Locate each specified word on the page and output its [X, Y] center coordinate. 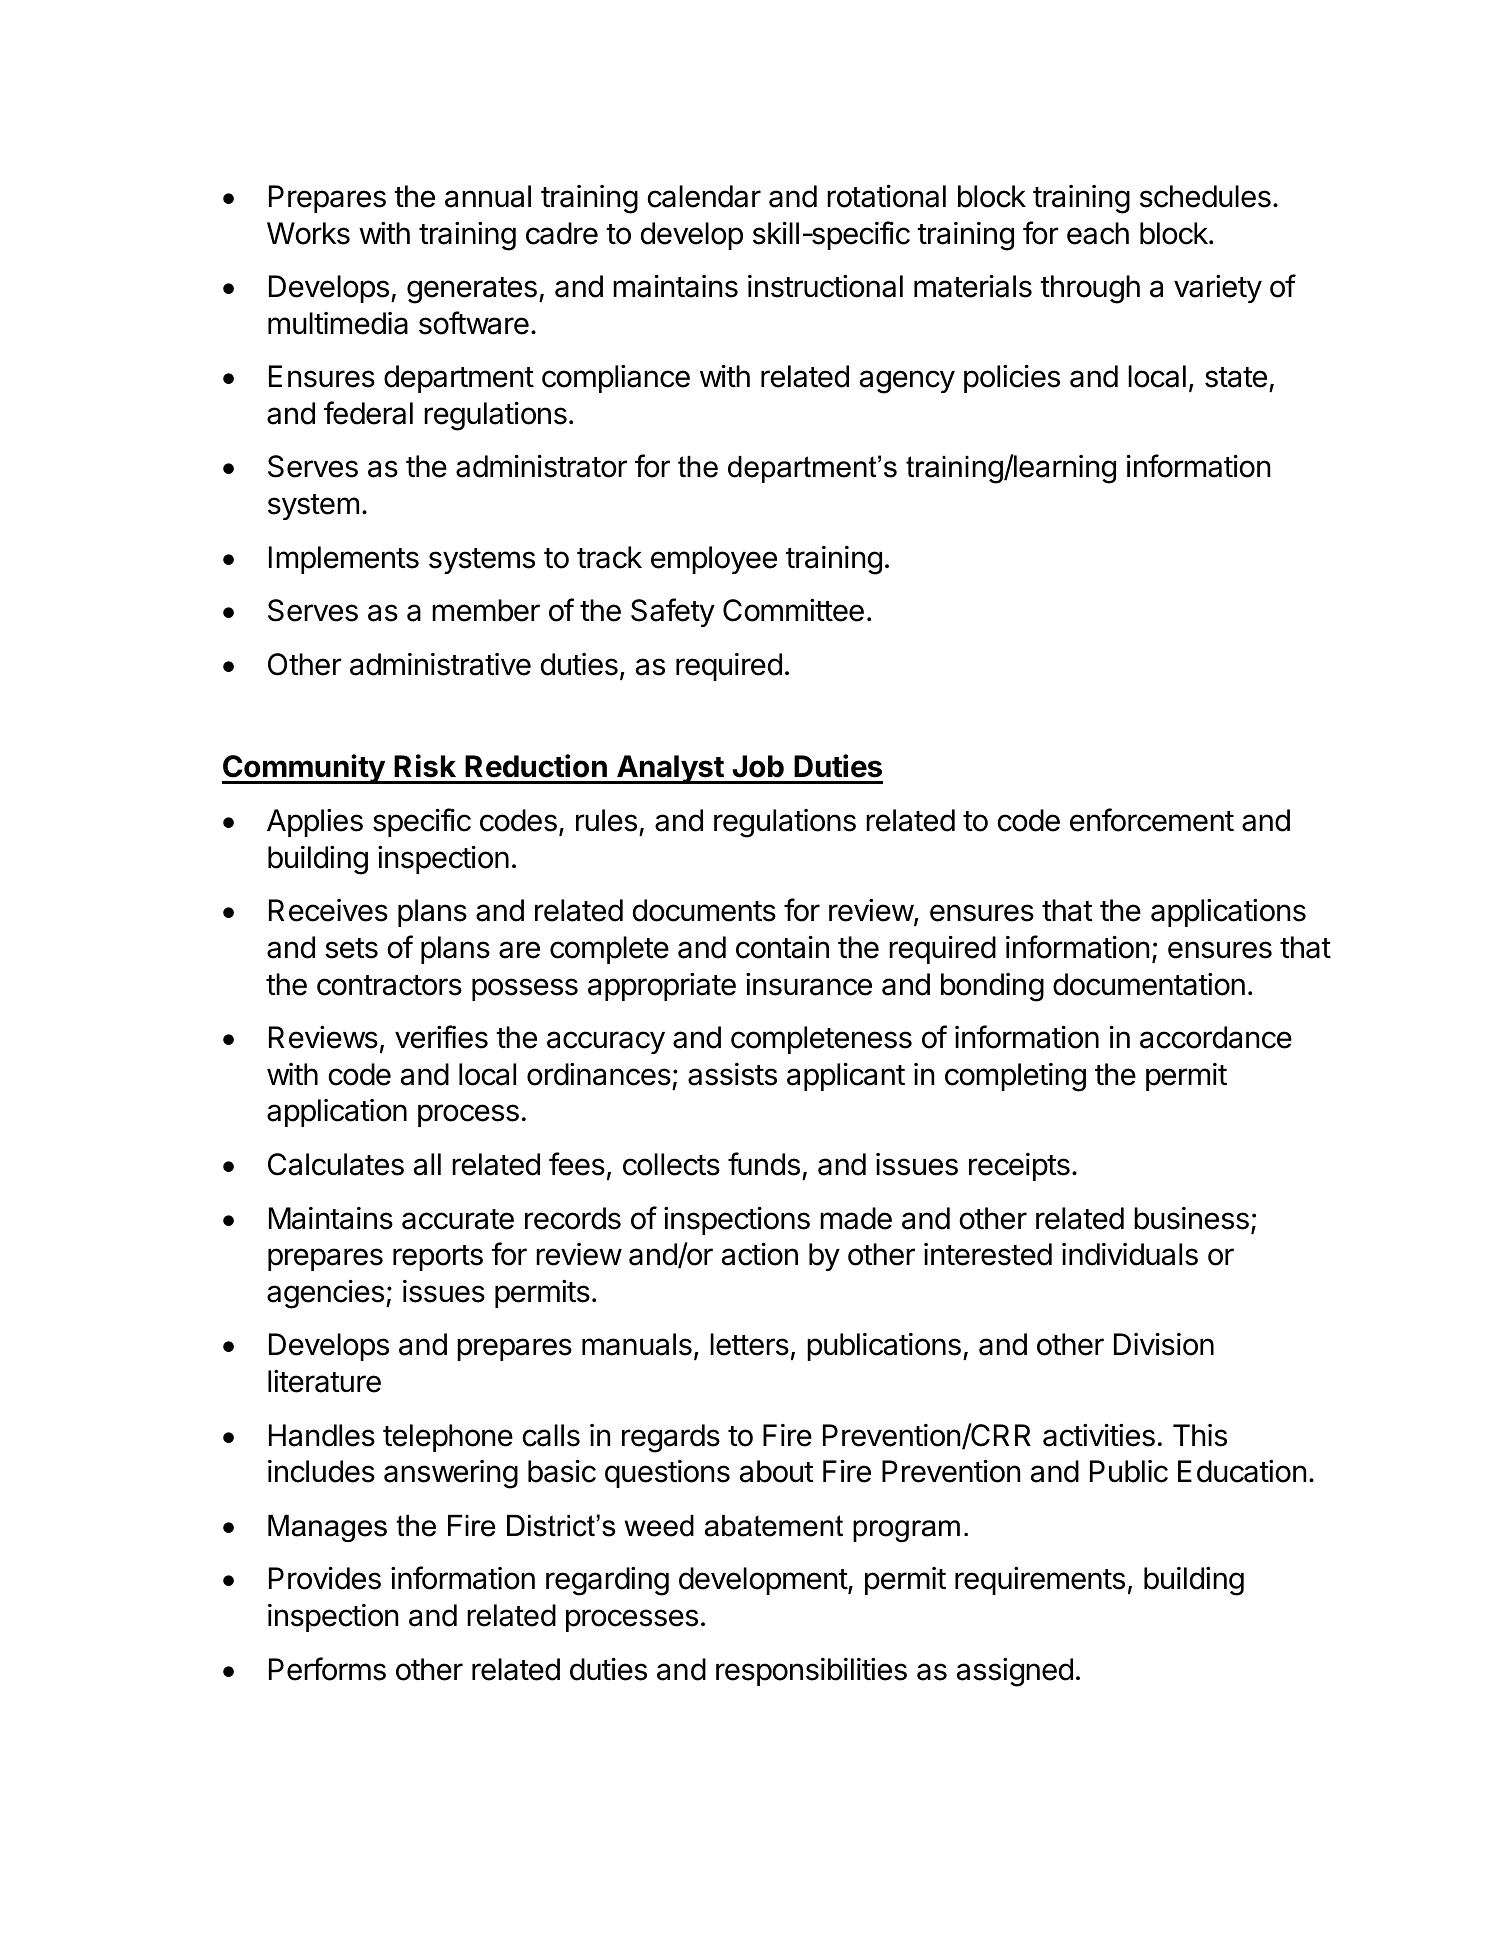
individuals [1130, 1254]
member [486, 610]
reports [438, 1258]
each [1098, 233]
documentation [1149, 984]
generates [472, 290]
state [1236, 377]
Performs [327, 1669]
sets [351, 948]
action [760, 1254]
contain [782, 947]
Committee [793, 610]
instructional [825, 286]
